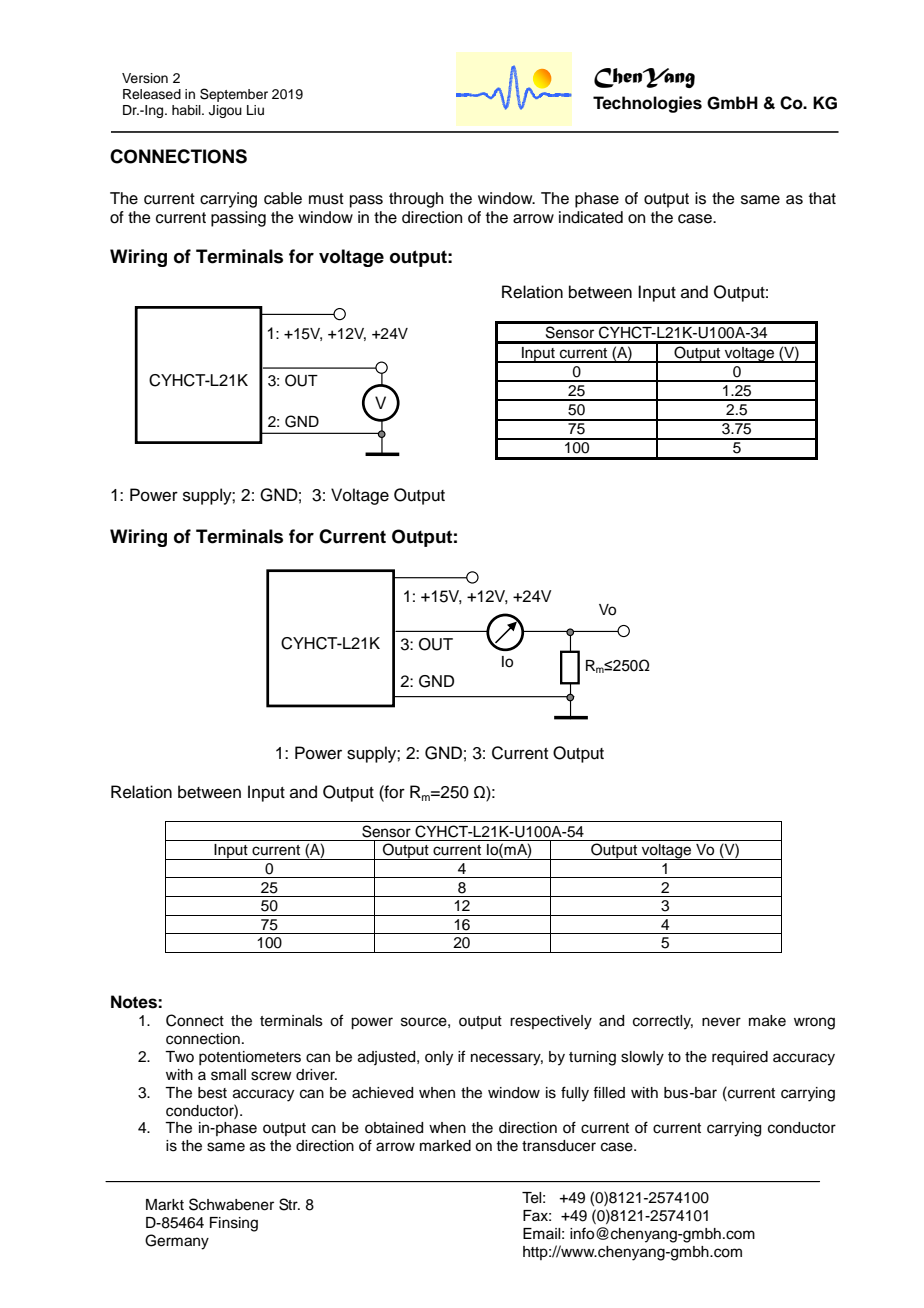 The image size is (924, 1308). I want to click on through, so click(416, 200).
